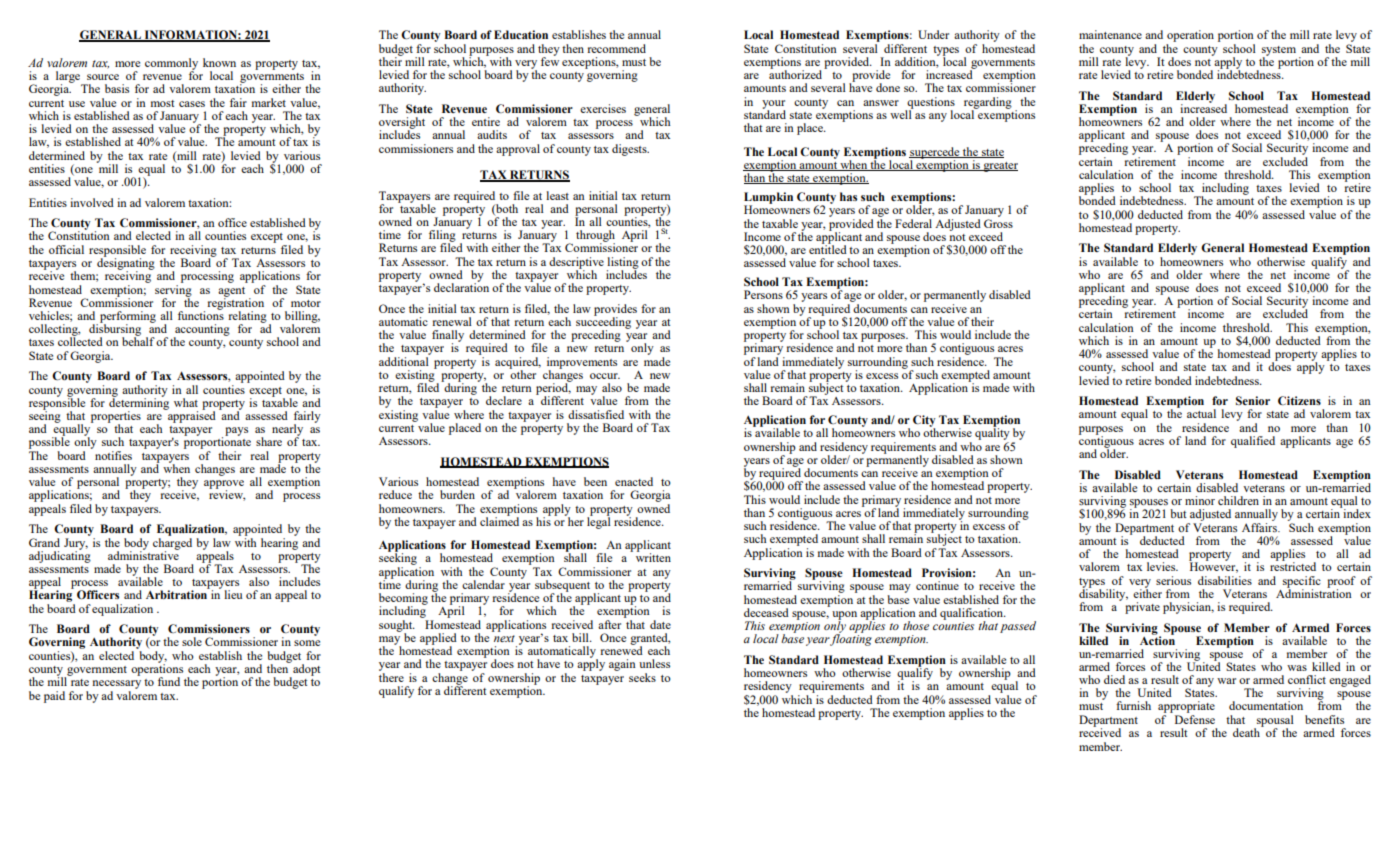 This image has height=850, width=1400. What do you see at coordinates (219, 62) in the image?
I see `known` at bounding box center [219, 62].
